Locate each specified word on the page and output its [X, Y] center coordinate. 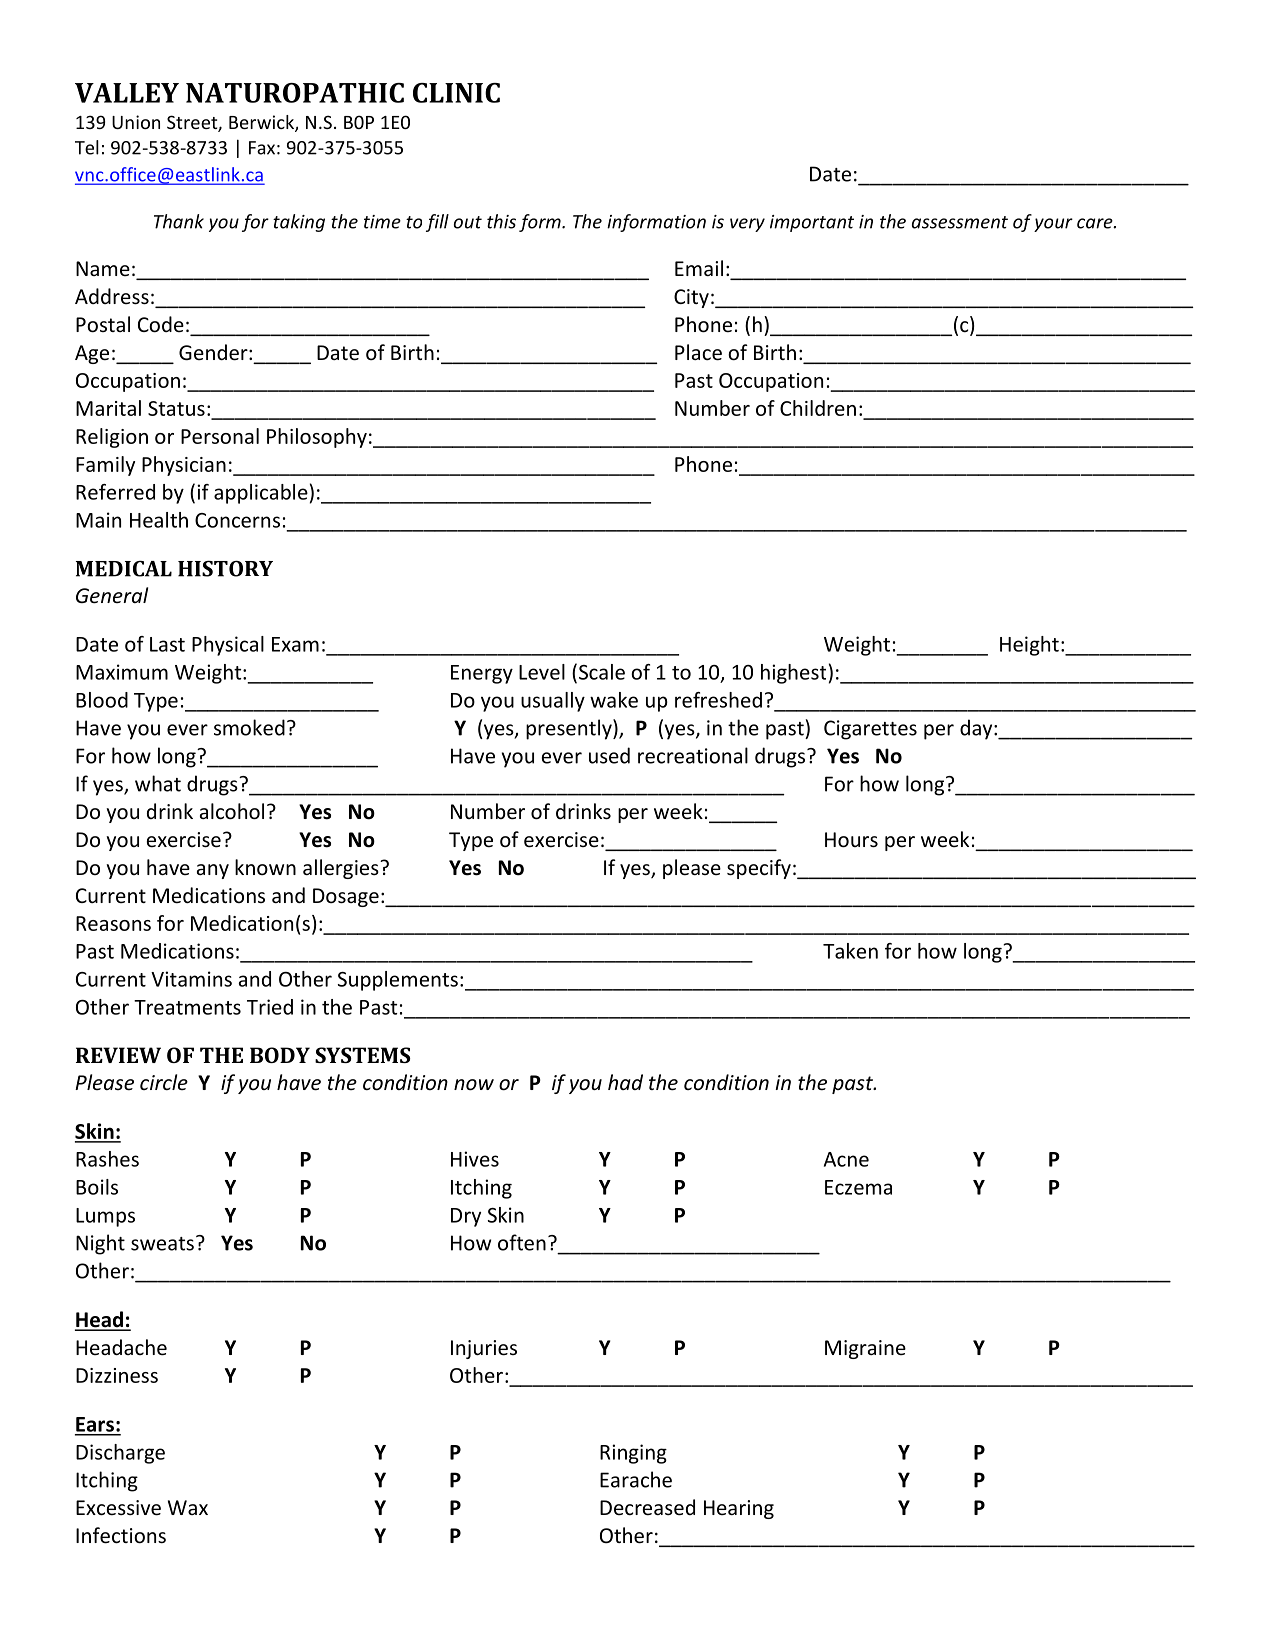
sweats [162, 1244]
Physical [228, 646]
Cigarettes [870, 730]
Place [698, 352]
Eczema [858, 1187]
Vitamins [191, 979]
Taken [850, 951]
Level [542, 672]
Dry [466, 1217]
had [625, 1082]
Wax [188, 1507]
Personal [220, 436]
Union [136, 122]
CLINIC [456, 93]
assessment [960, 222]
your [1053, 225]
